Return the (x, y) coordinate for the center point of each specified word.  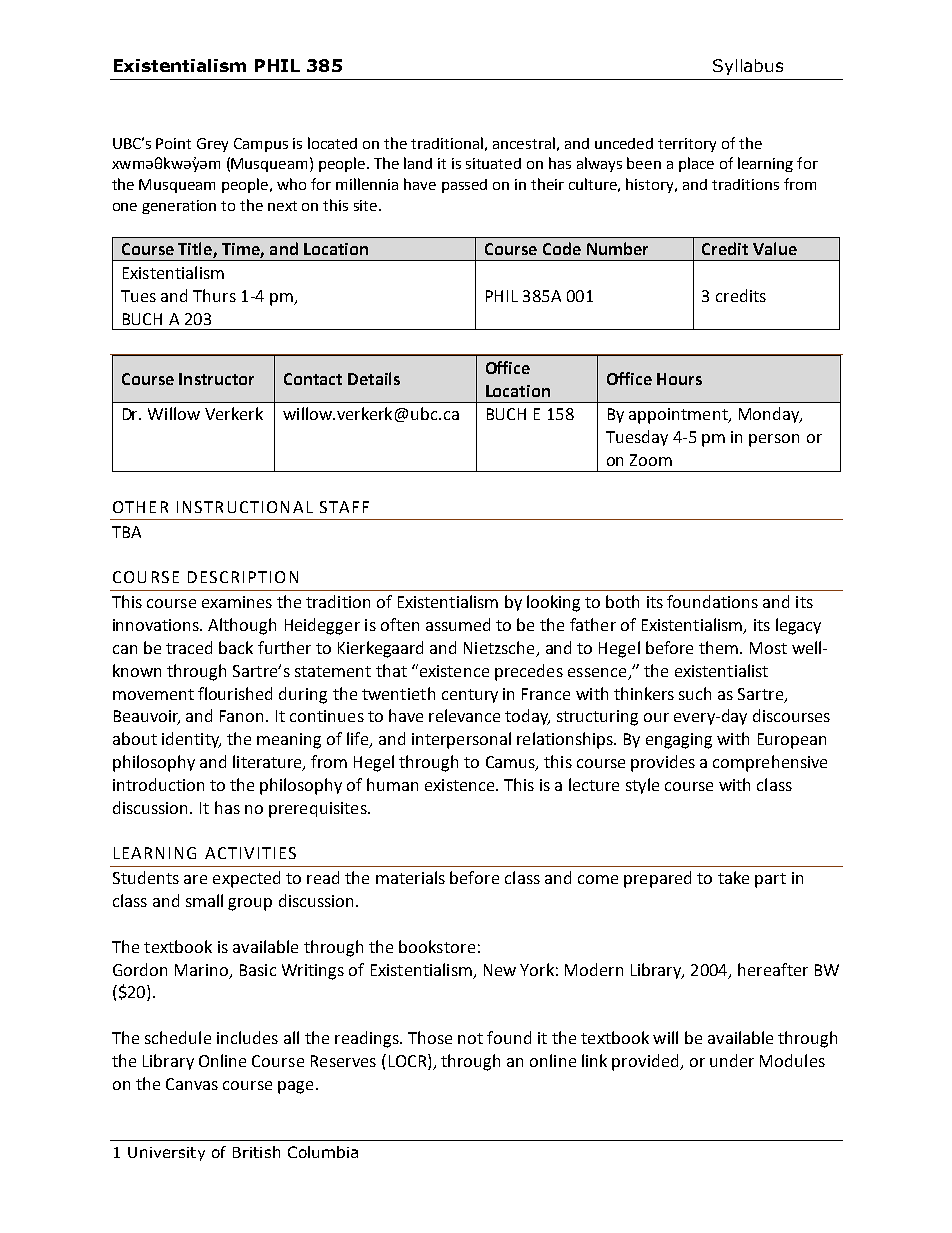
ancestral (524, 143)
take (733, 877)
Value (775, 248)
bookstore (437, 946)
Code (562, 248)
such (695, 693)
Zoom (651, 460)
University (166, 1154)
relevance (464, 715)
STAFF (344, 507)
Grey (212, 145)
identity (191, 740)
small (204, 900)
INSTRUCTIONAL (245, 507)
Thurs (214, 295)
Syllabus (748, 67)
